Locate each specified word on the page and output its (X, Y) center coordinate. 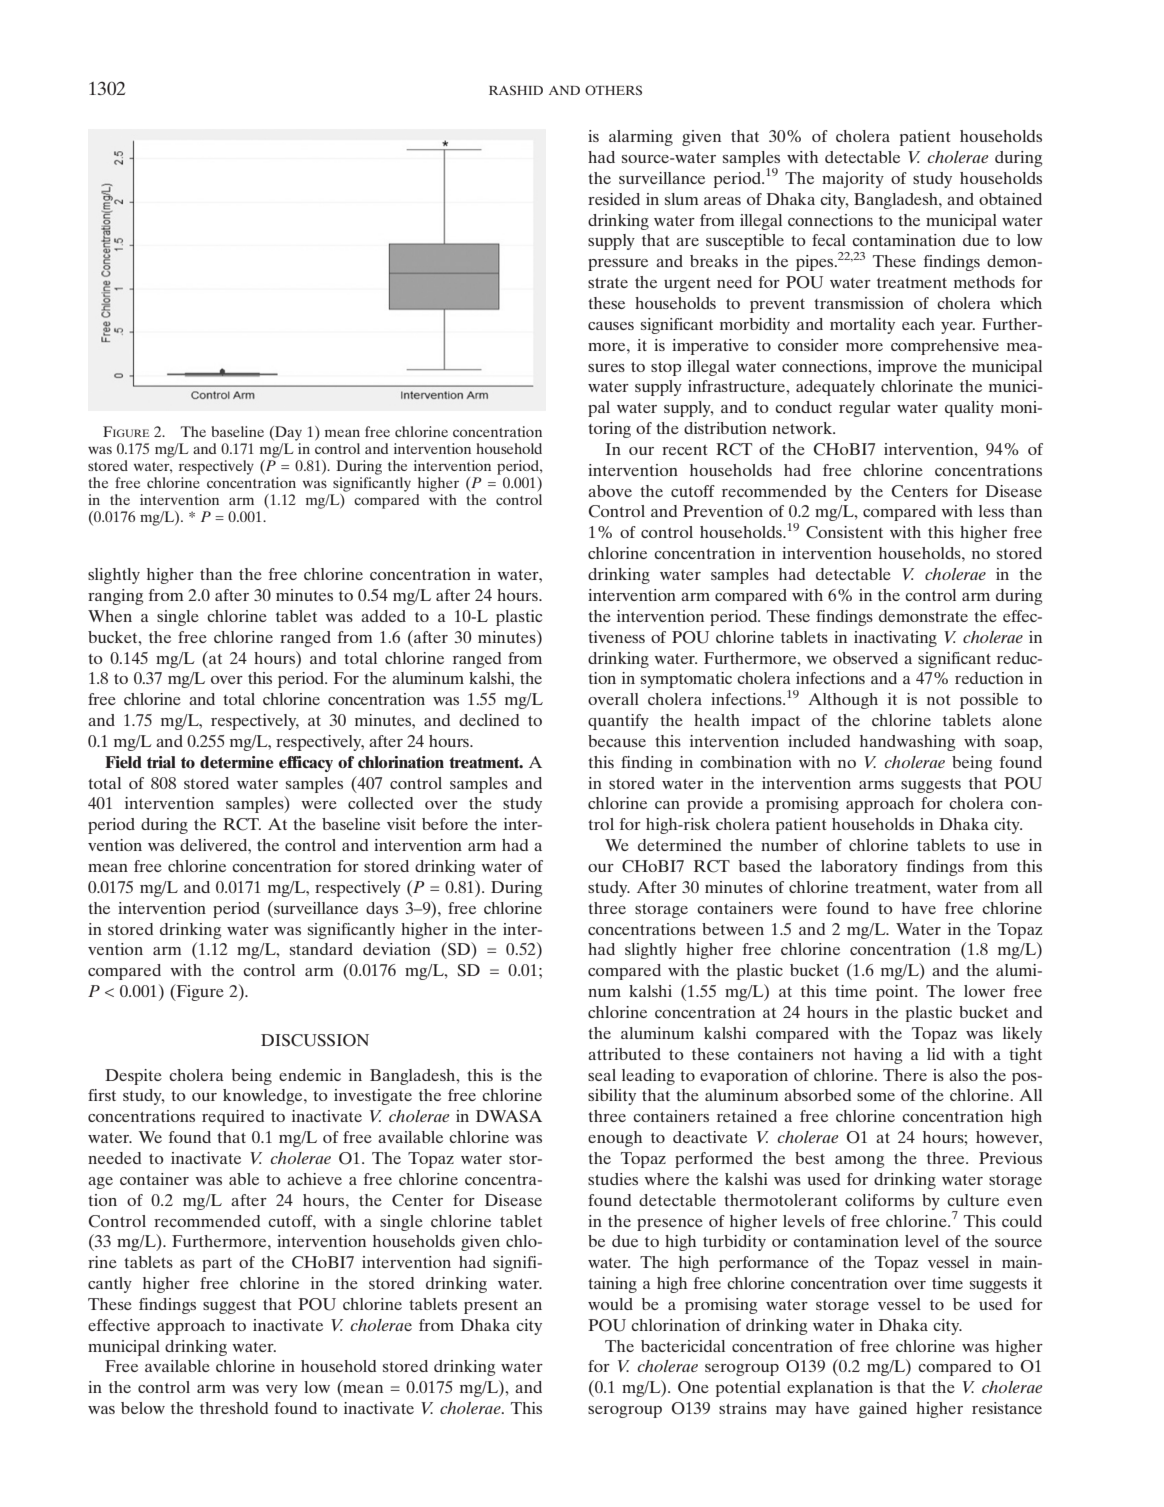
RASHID (516, 90)
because (617, 741)
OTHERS (613, 90)
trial (161, 762)
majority (853, 180)
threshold (234, 1408)
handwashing (907, 743)
